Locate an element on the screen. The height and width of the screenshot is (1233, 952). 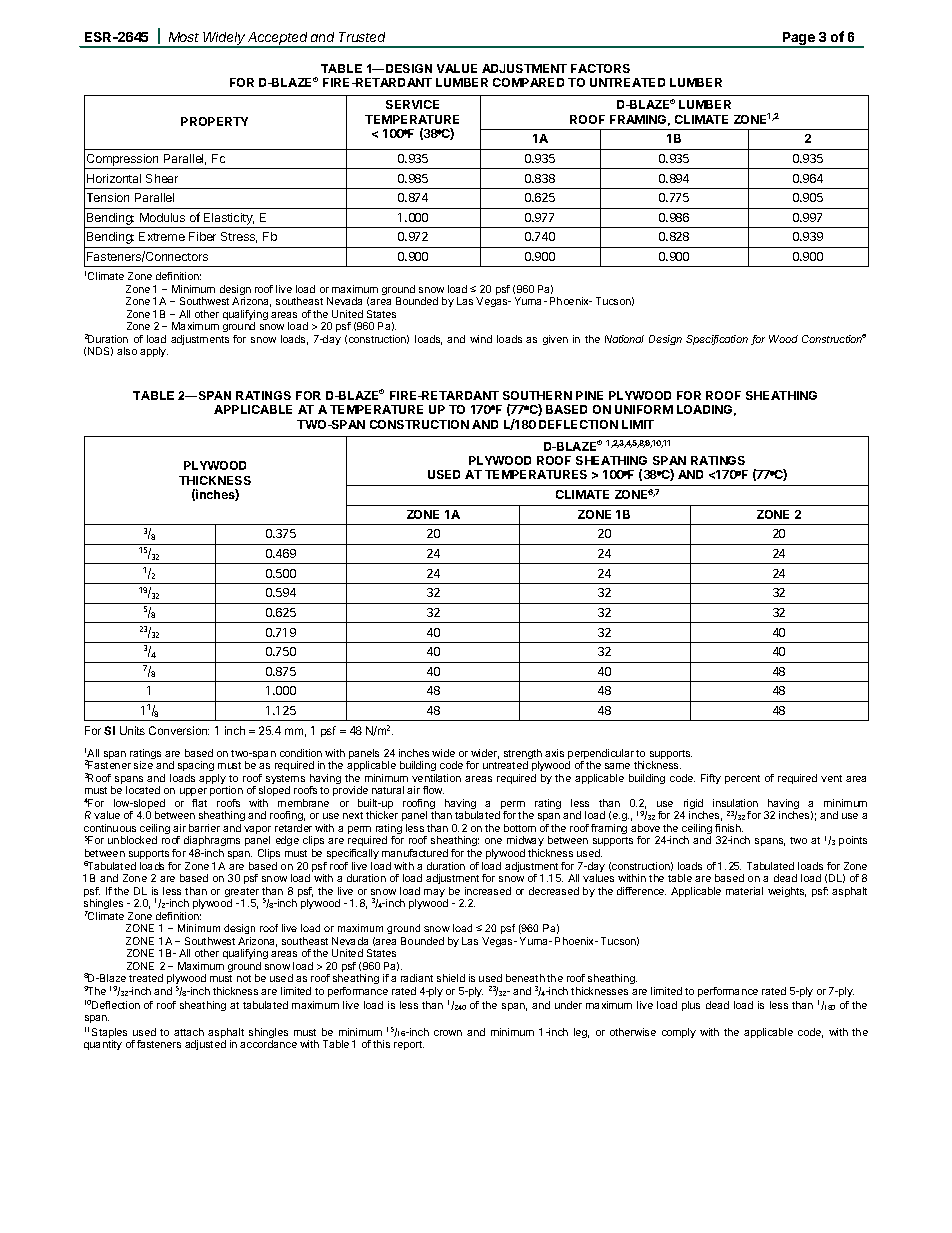
attach is located at coordinates (189, 1032).
